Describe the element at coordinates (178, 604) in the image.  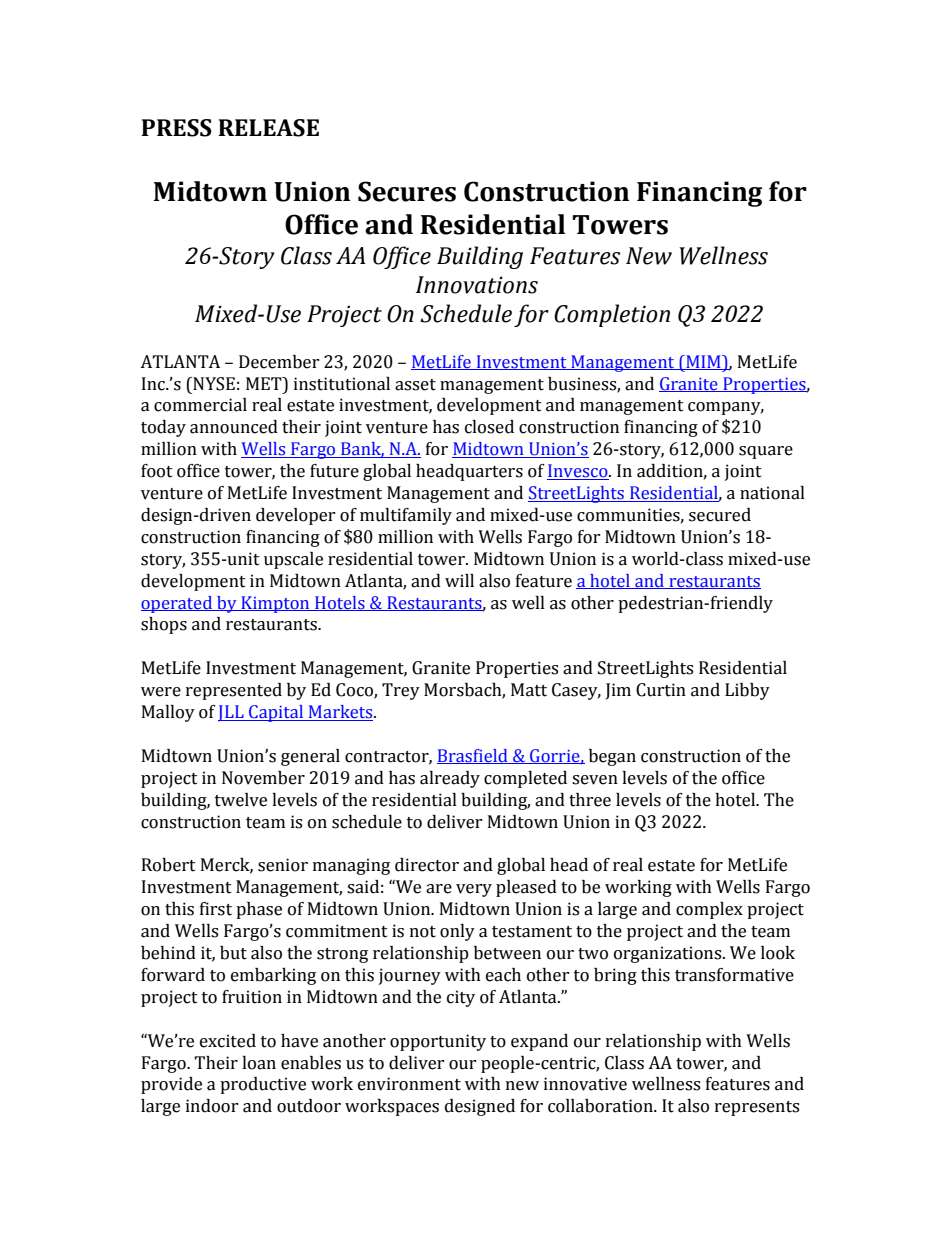
I see `operated` at that location.
